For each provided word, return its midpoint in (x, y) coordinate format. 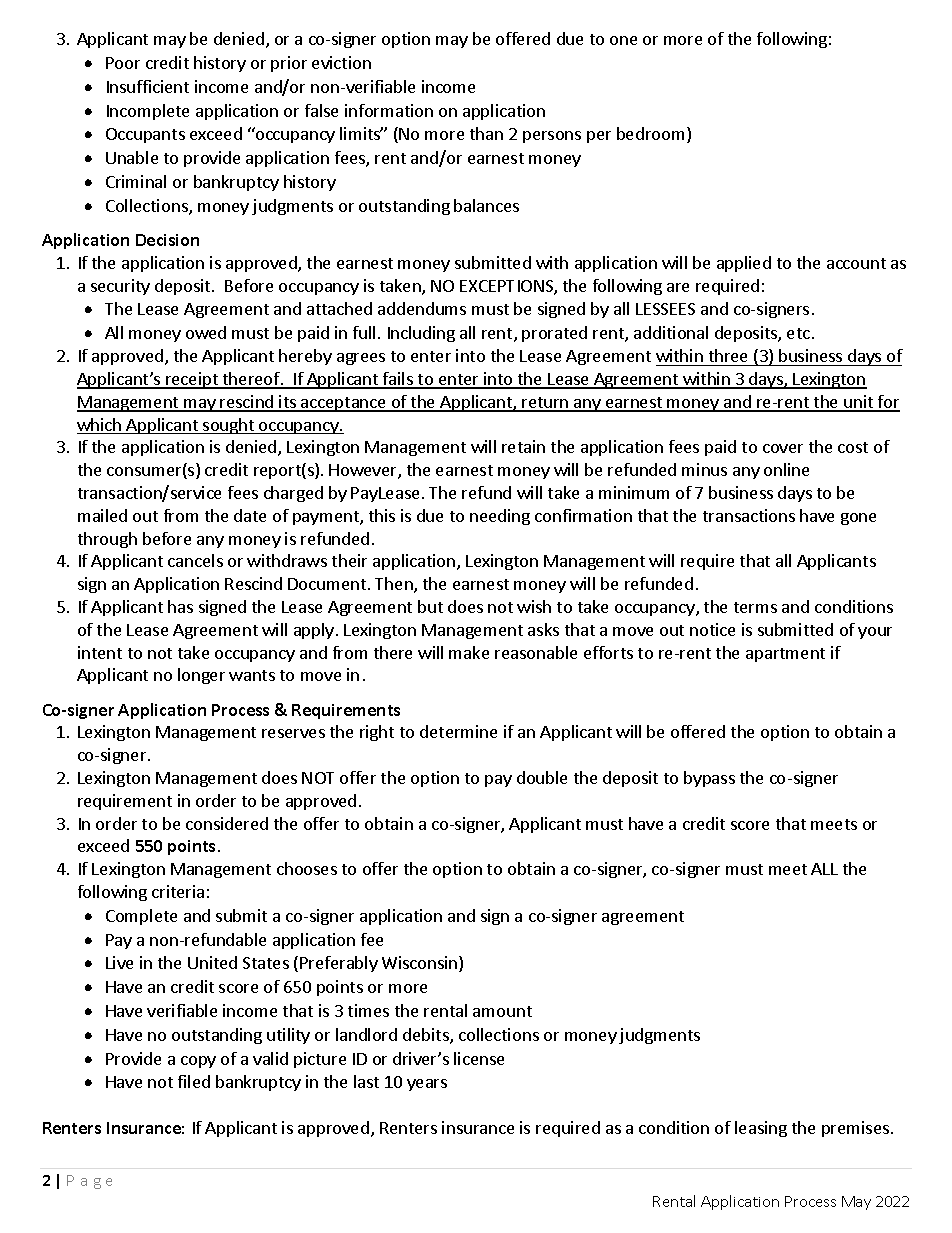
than (486, 133)
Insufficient (148, 86)
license (479, 1058)
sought (228, 426)
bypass (709, 779)
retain (523, 446)
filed (194, 1081)
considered (227, 823)
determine (458, 731)
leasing (761, 1129)
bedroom (650, 133)
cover (783, 448)
